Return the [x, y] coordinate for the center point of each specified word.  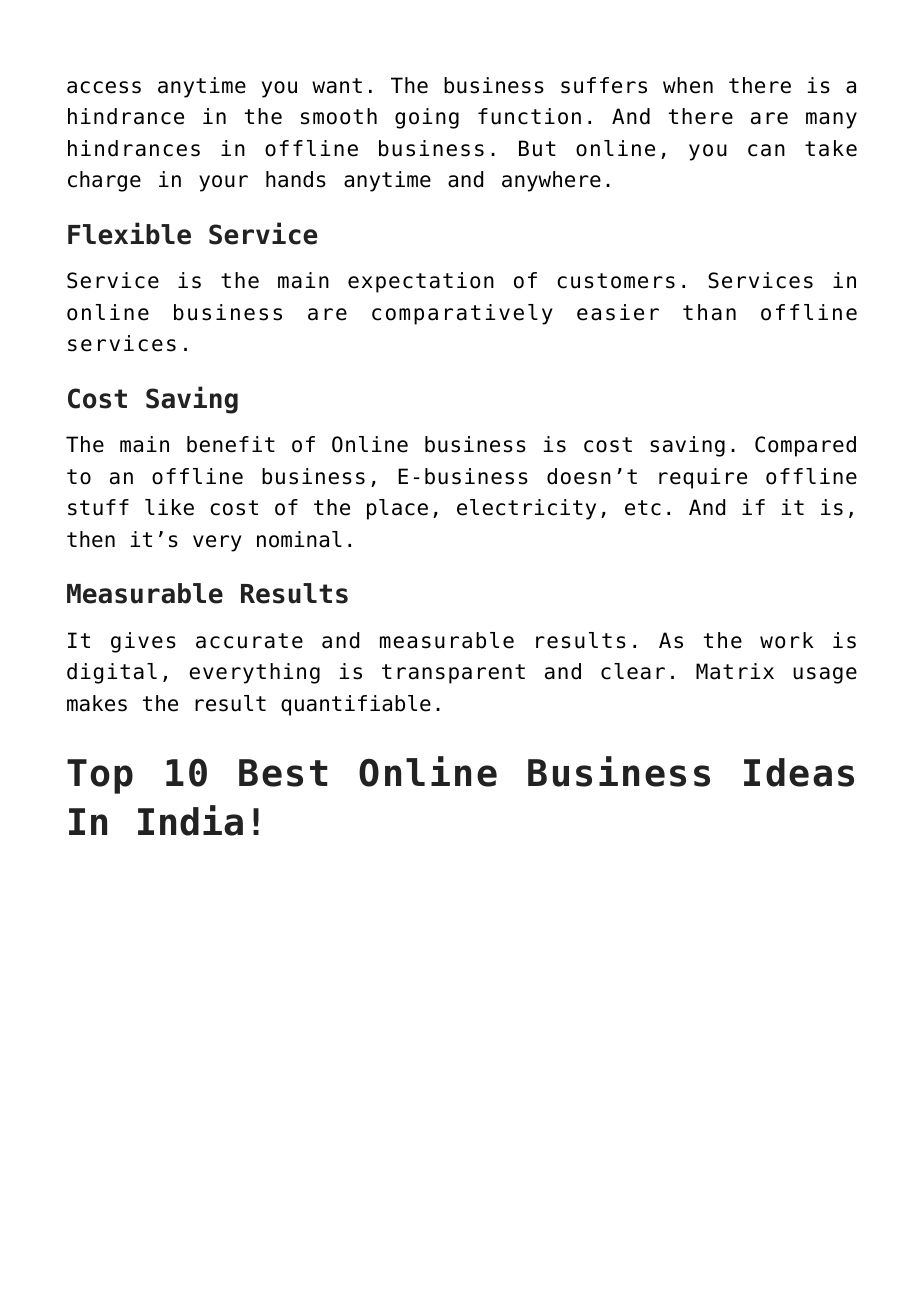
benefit [231, 444]
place [397, 509]
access [104, 87]
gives [143, 642]
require [703, 478]
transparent [453, 674]
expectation [421, 282]
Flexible [129, 233]
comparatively [462, 314]
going [427, 118]
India [190, 820]
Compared [805, 446]
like [169, 507]
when [688, 85]
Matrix [735, 671]
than [709, 312]
